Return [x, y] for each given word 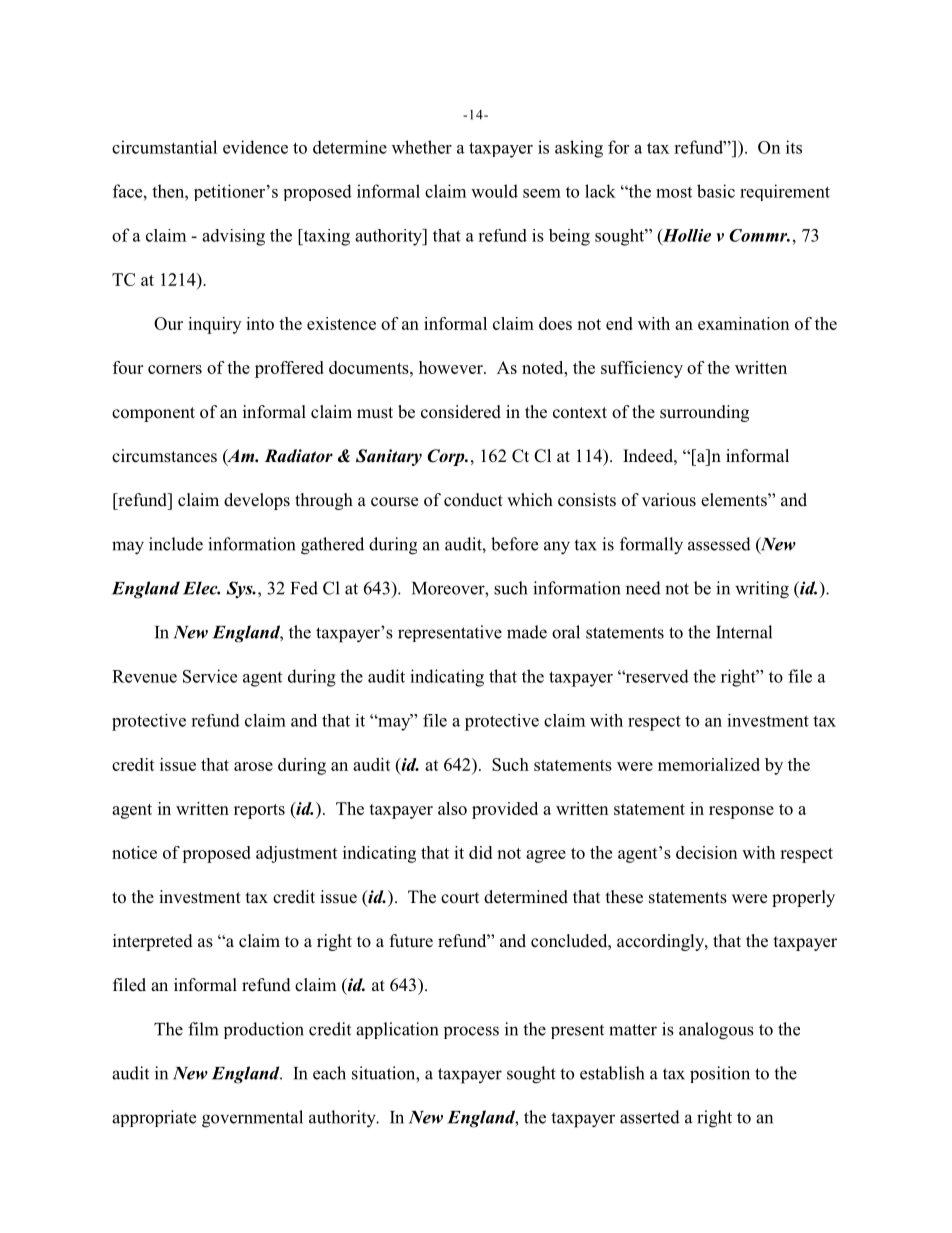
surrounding [704, 413]
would [494, 191]
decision [707, 852]
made [527, 632]
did [480, 852]
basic [716, 191]
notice [134, 852]
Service [210, 676]
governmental [252, 1119]
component [153, 414]
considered [461, 412]
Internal [744, 632]
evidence [255, 147]
